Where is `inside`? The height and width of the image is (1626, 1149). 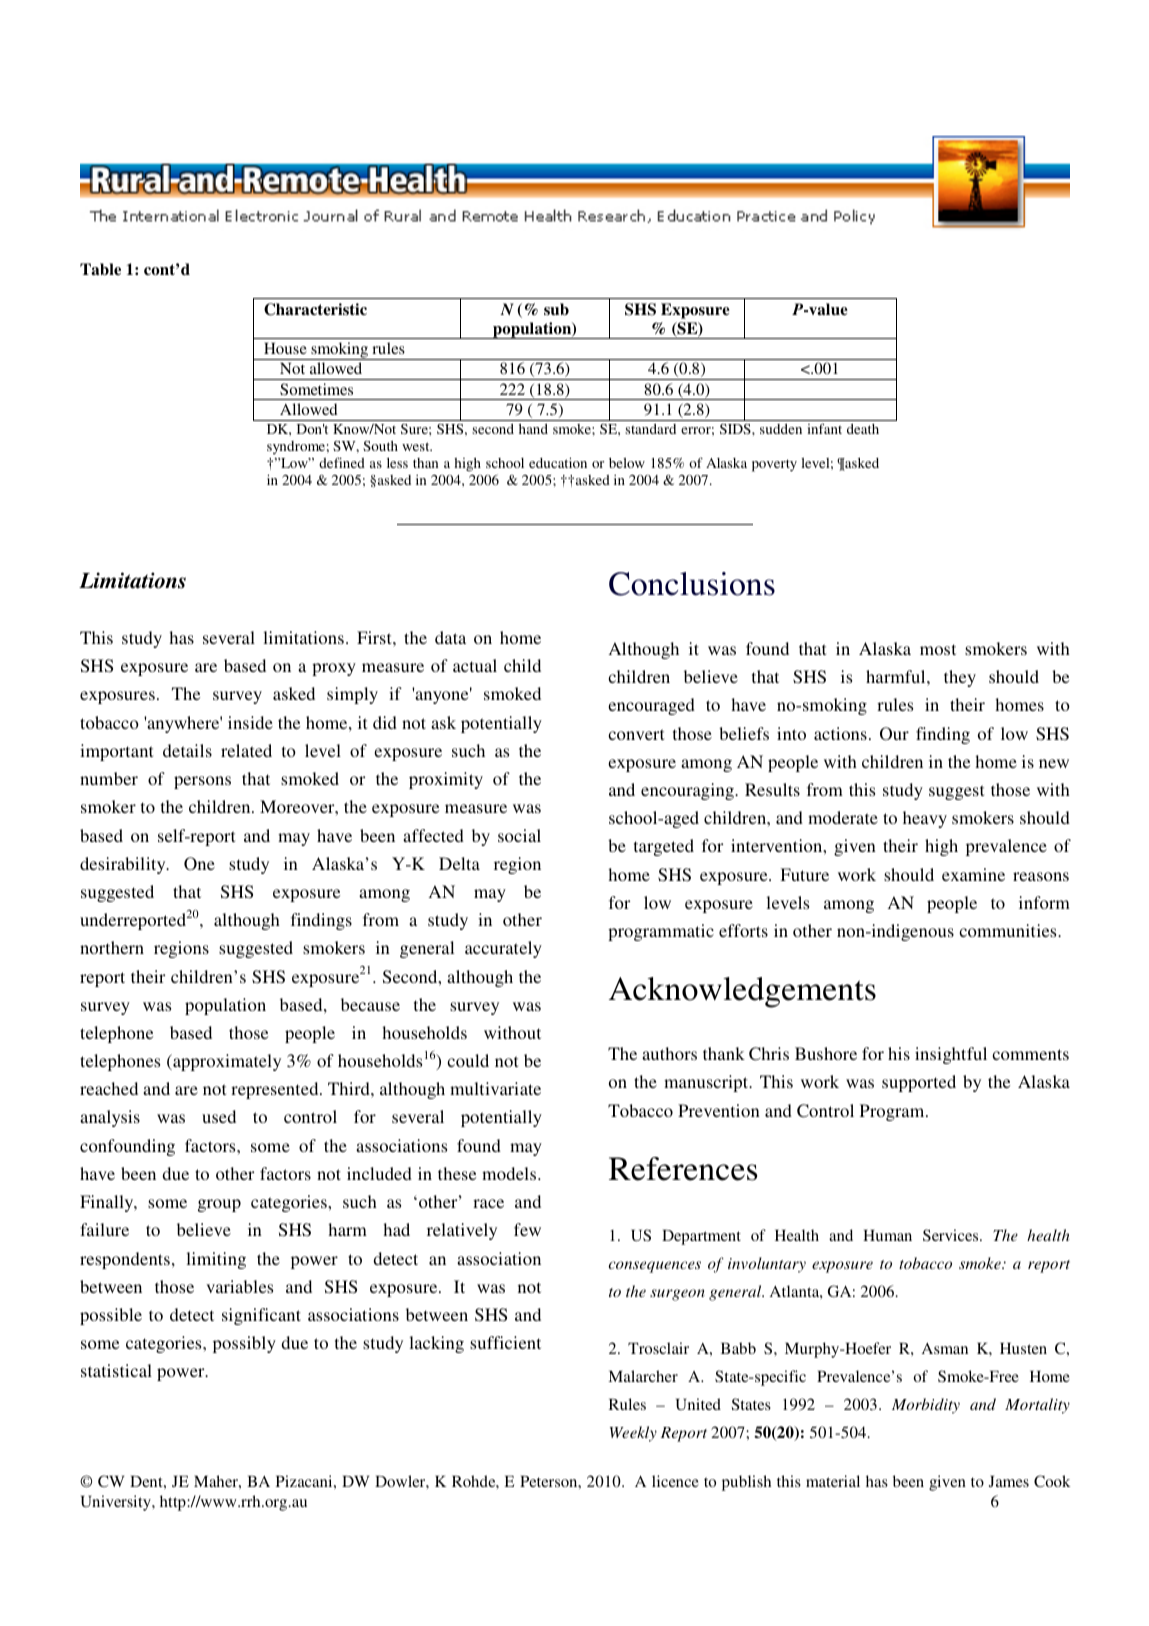 inside is located at coordinates (250, 722).
